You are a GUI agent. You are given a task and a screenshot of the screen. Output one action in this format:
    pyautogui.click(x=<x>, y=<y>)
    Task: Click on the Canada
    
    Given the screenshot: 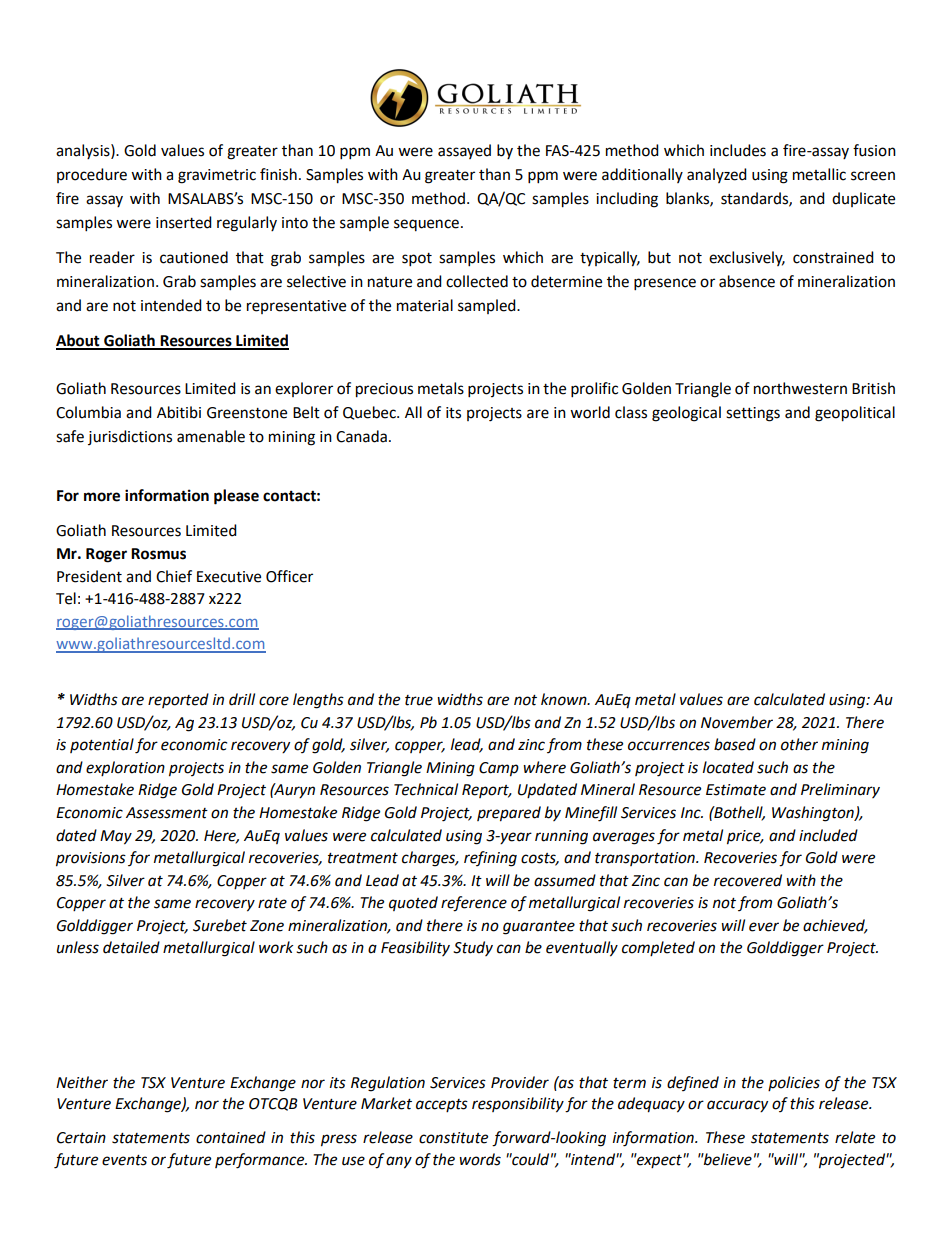 What is the action you would take?
    pyautogui.click(x=361, y=436)
